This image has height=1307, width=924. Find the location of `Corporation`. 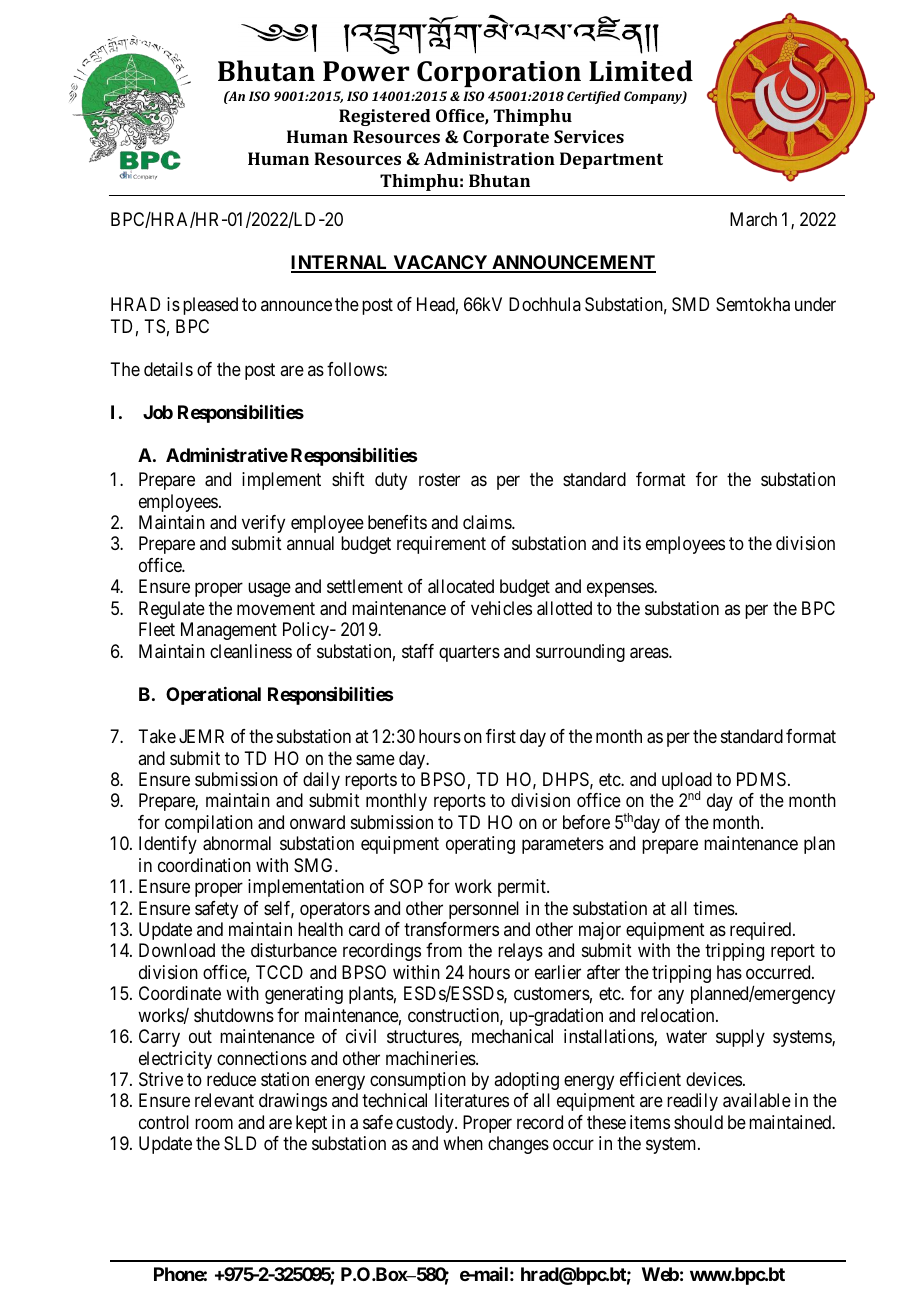

Corporation is located at coordinates (499, 74).
